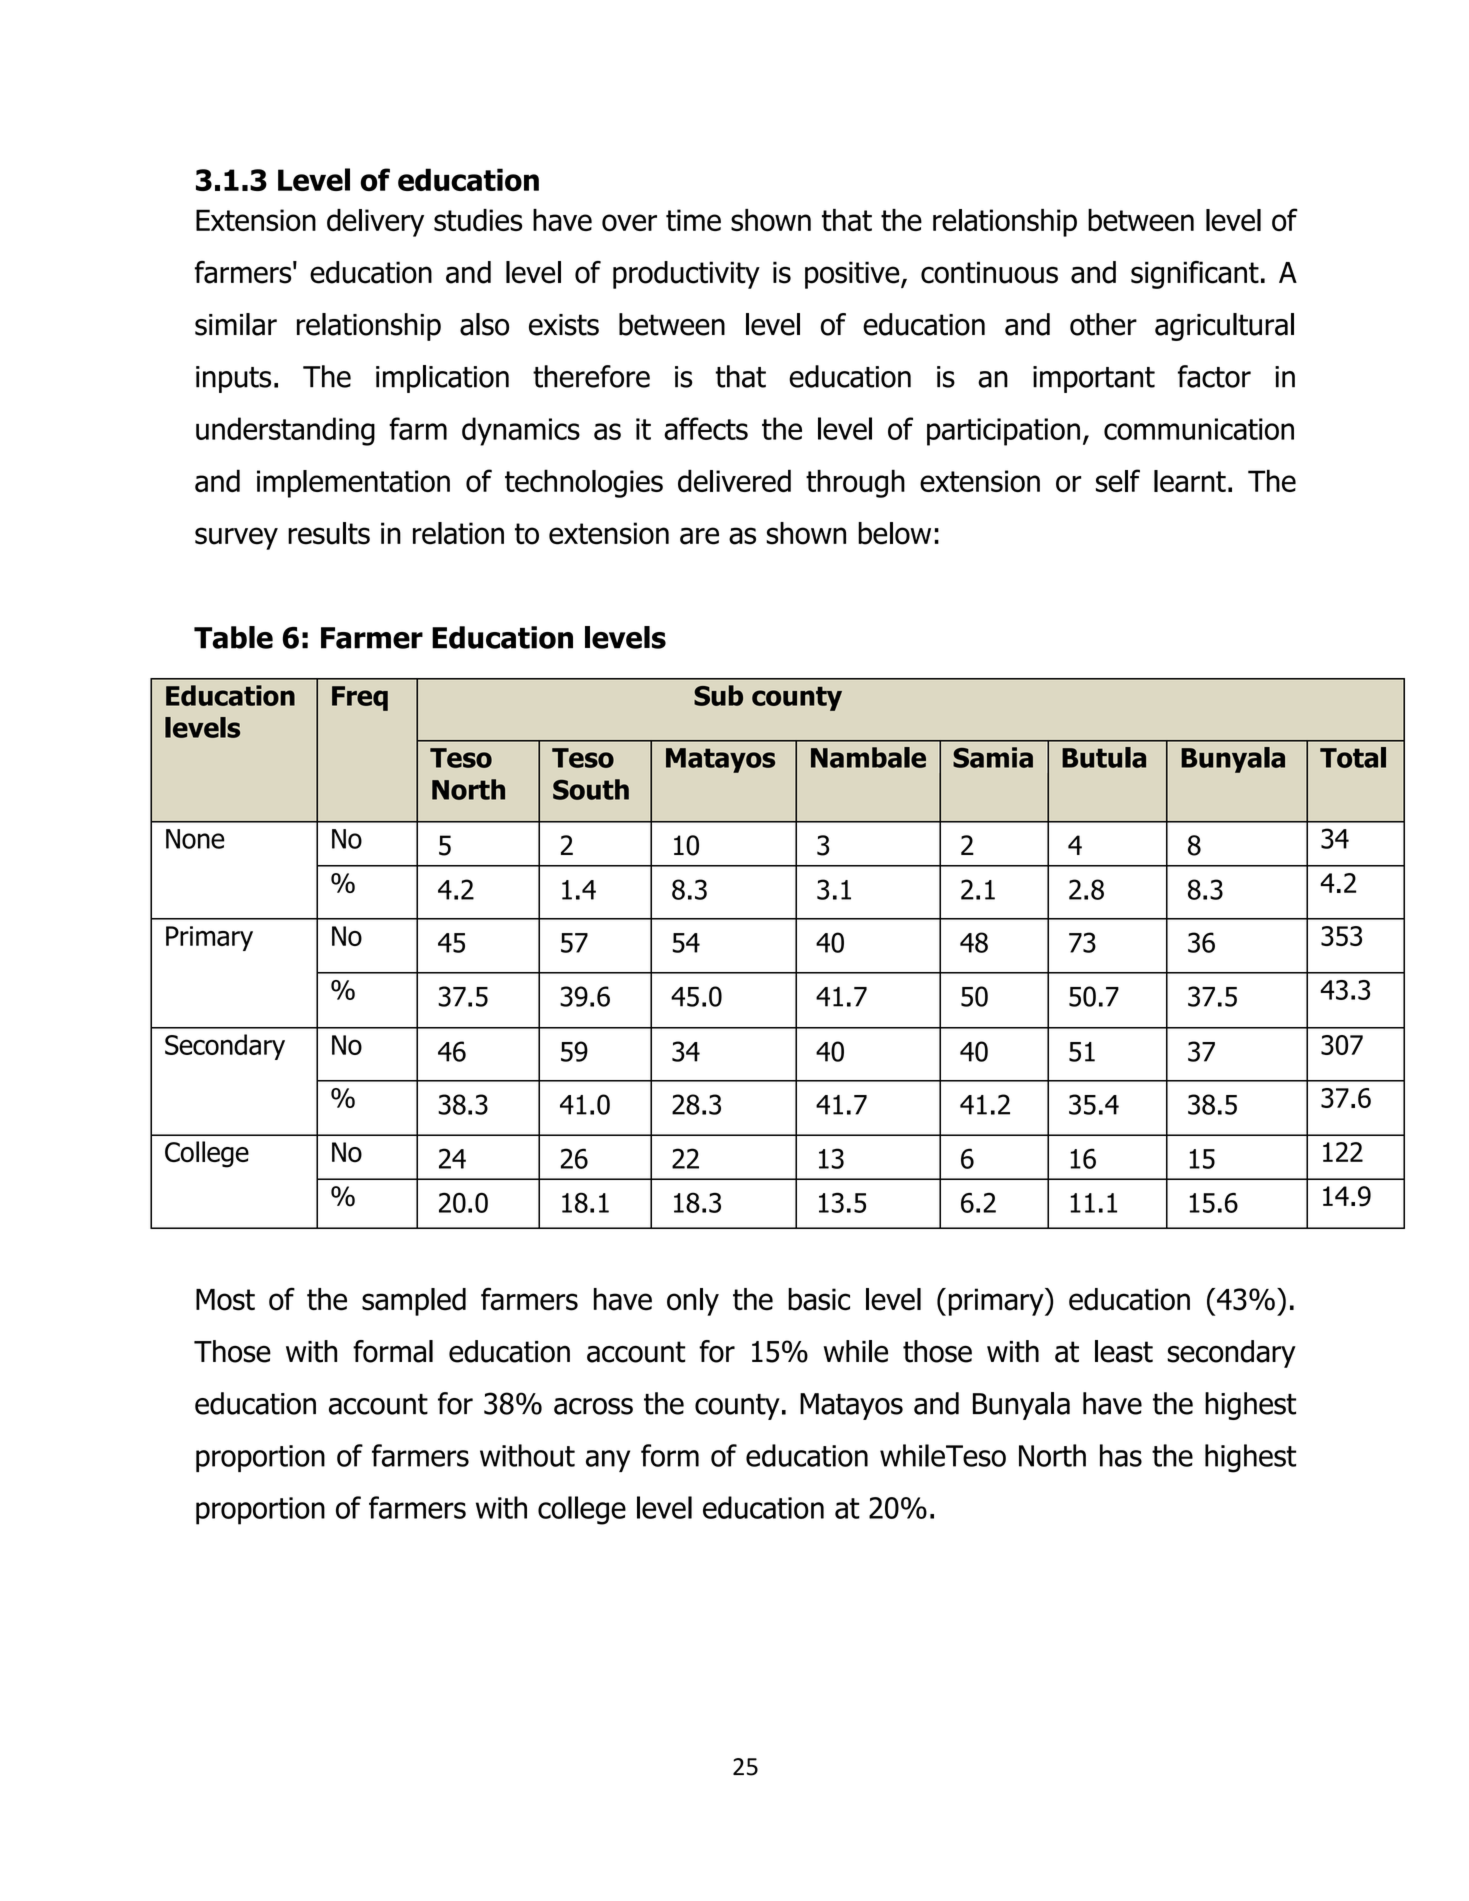  I want to click on significant, so click(1195, 275).
